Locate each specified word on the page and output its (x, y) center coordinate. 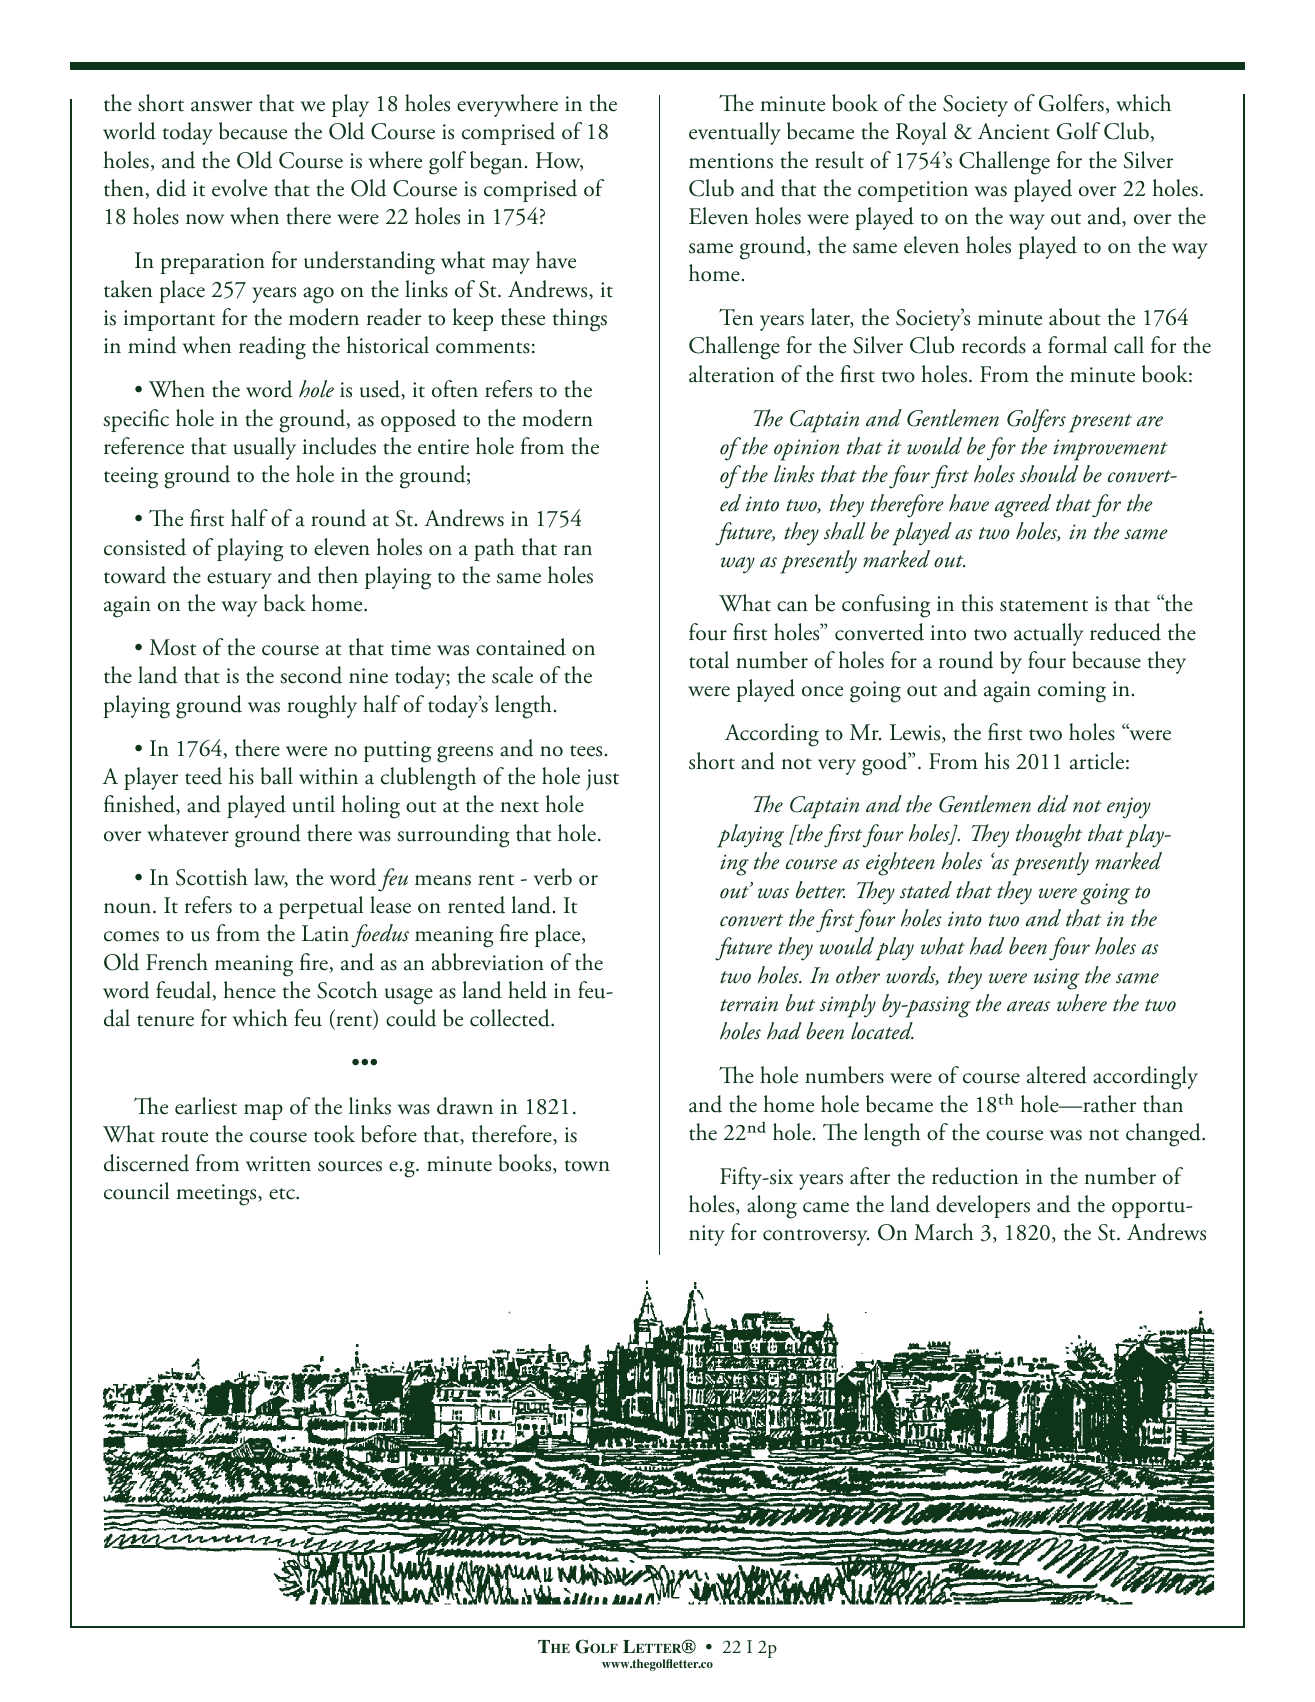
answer (221, 106)
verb (553, 877)
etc (283, 1194)
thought (1049, 836)
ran (578, 550)
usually (265, 448)
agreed (1023, 506)
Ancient (1014, 131)
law (271, 878)
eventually (735, 133)
